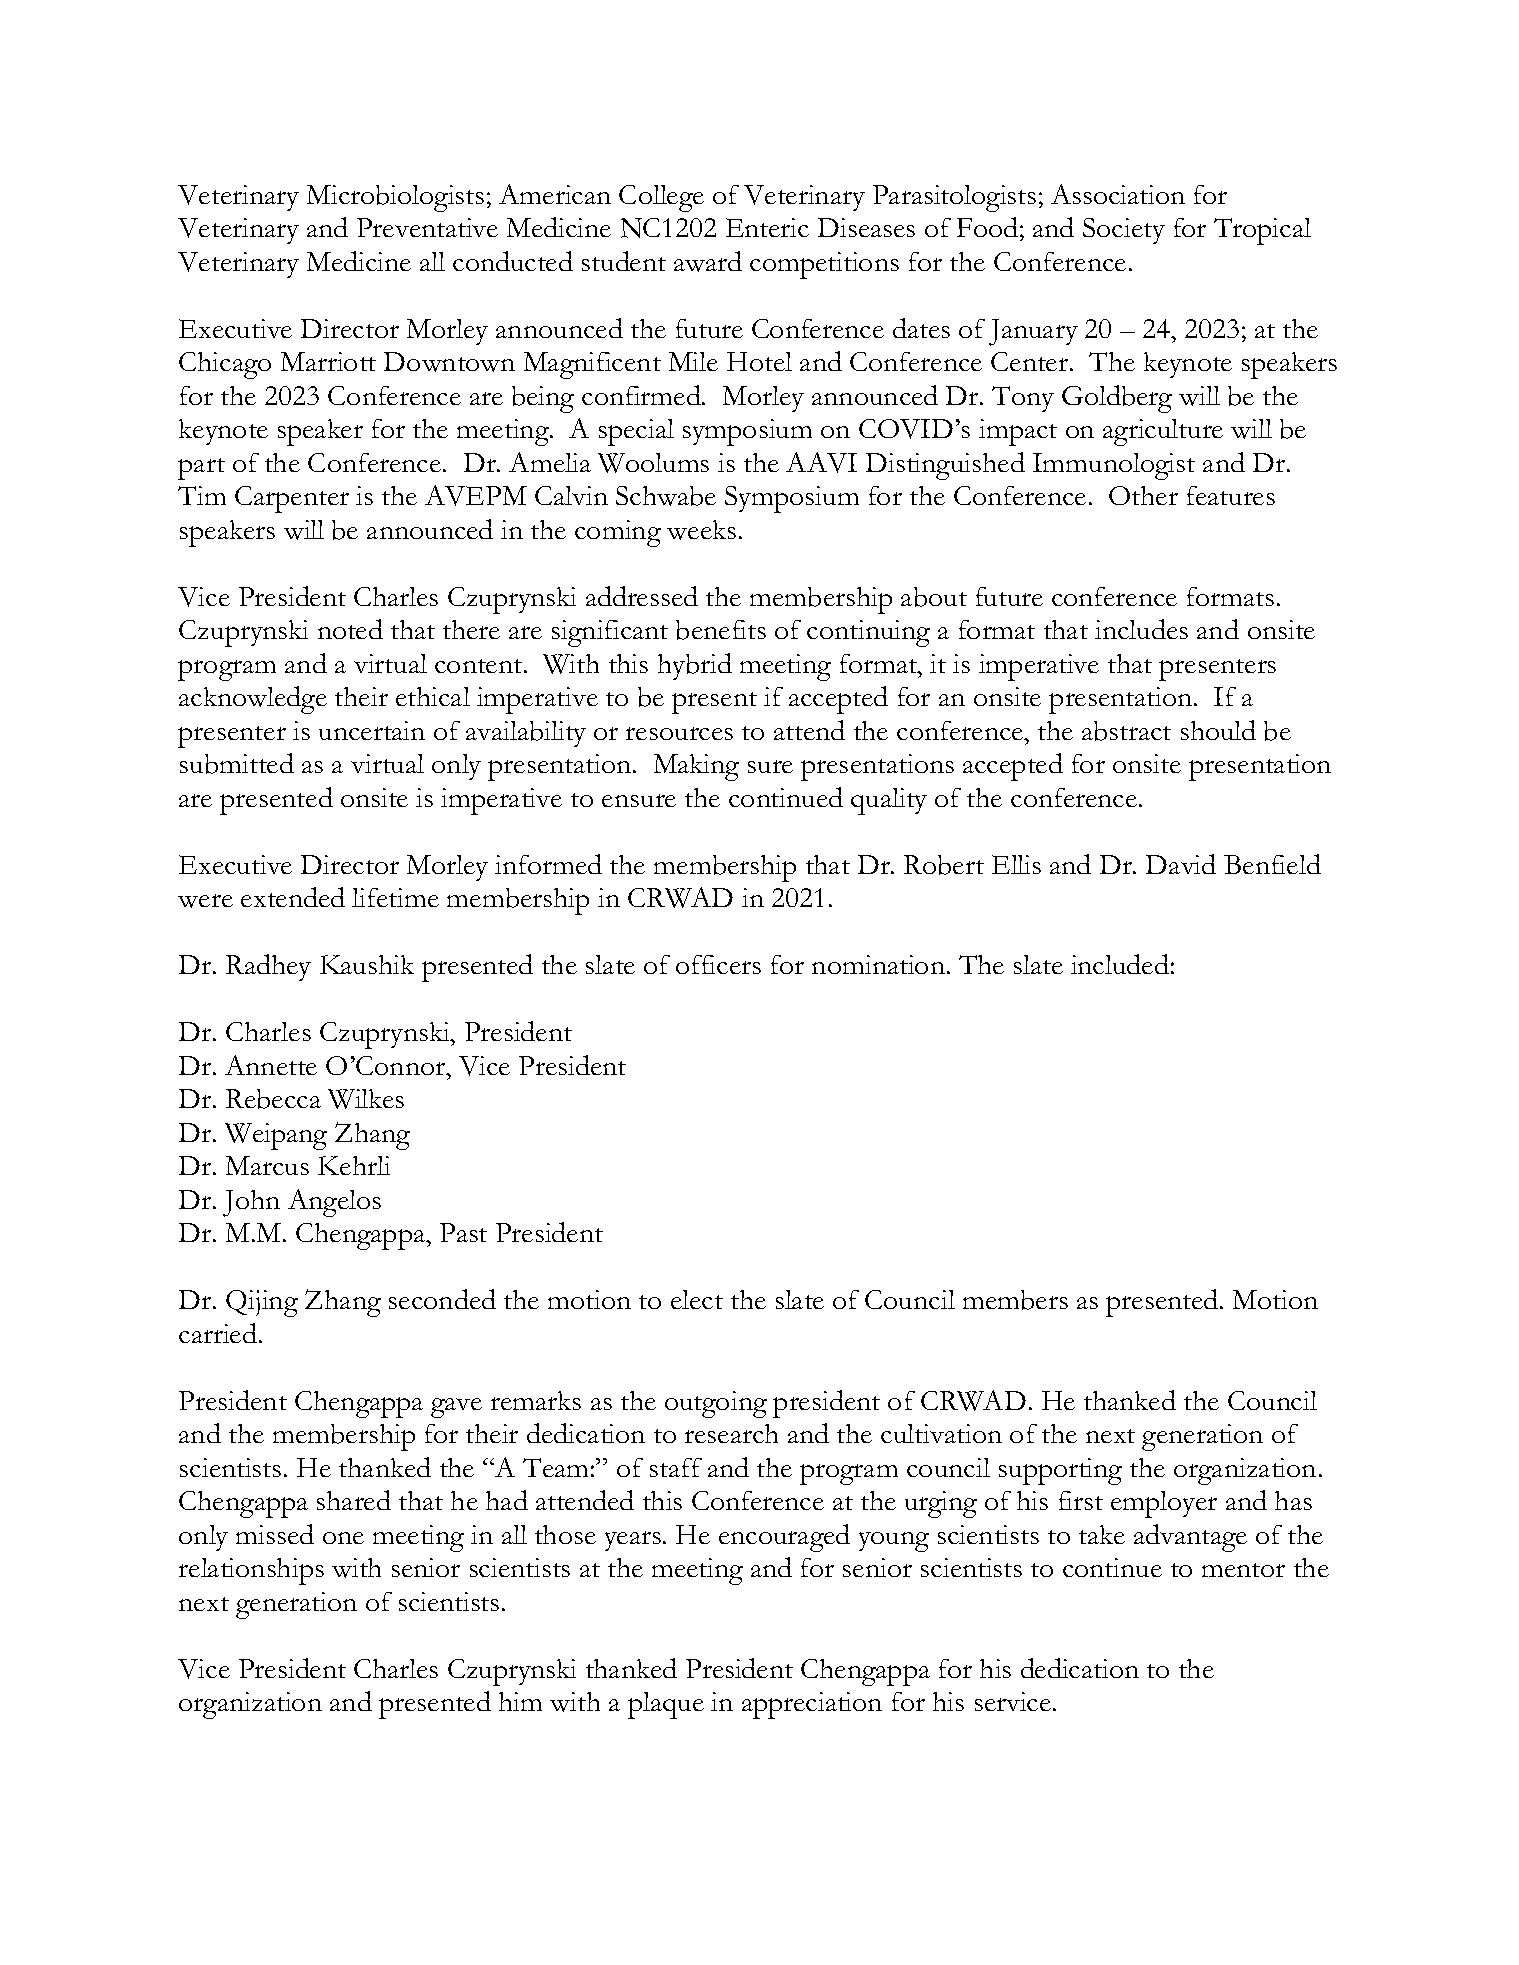 This page has height=1965, width=1519. Describe the element at coordinates (721, 630) in the page. I see `benefits` at that location.
